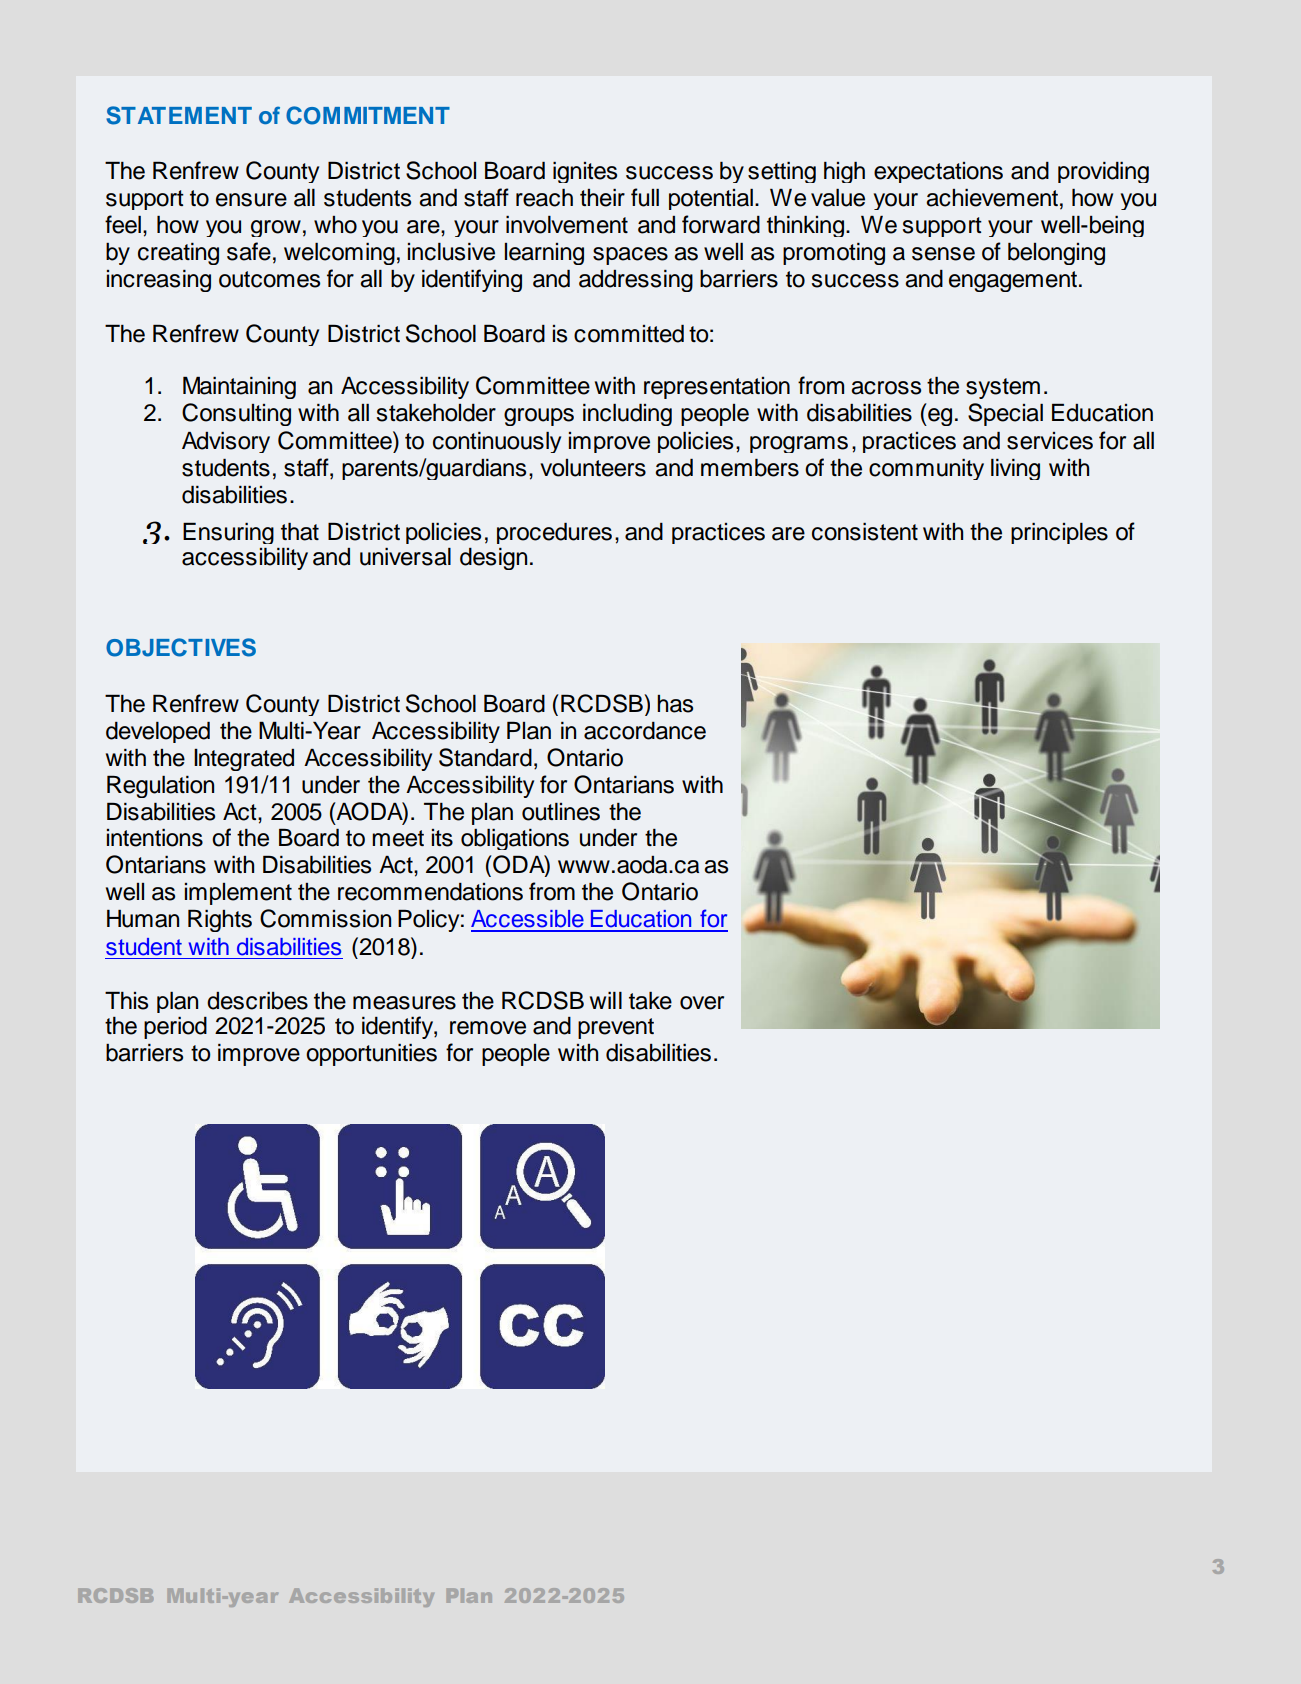 The width and height of the screenshot is (1301, 1684). Describe the element at coordinates (1059, 533) in the screenshot. I see `principles` at that location.
